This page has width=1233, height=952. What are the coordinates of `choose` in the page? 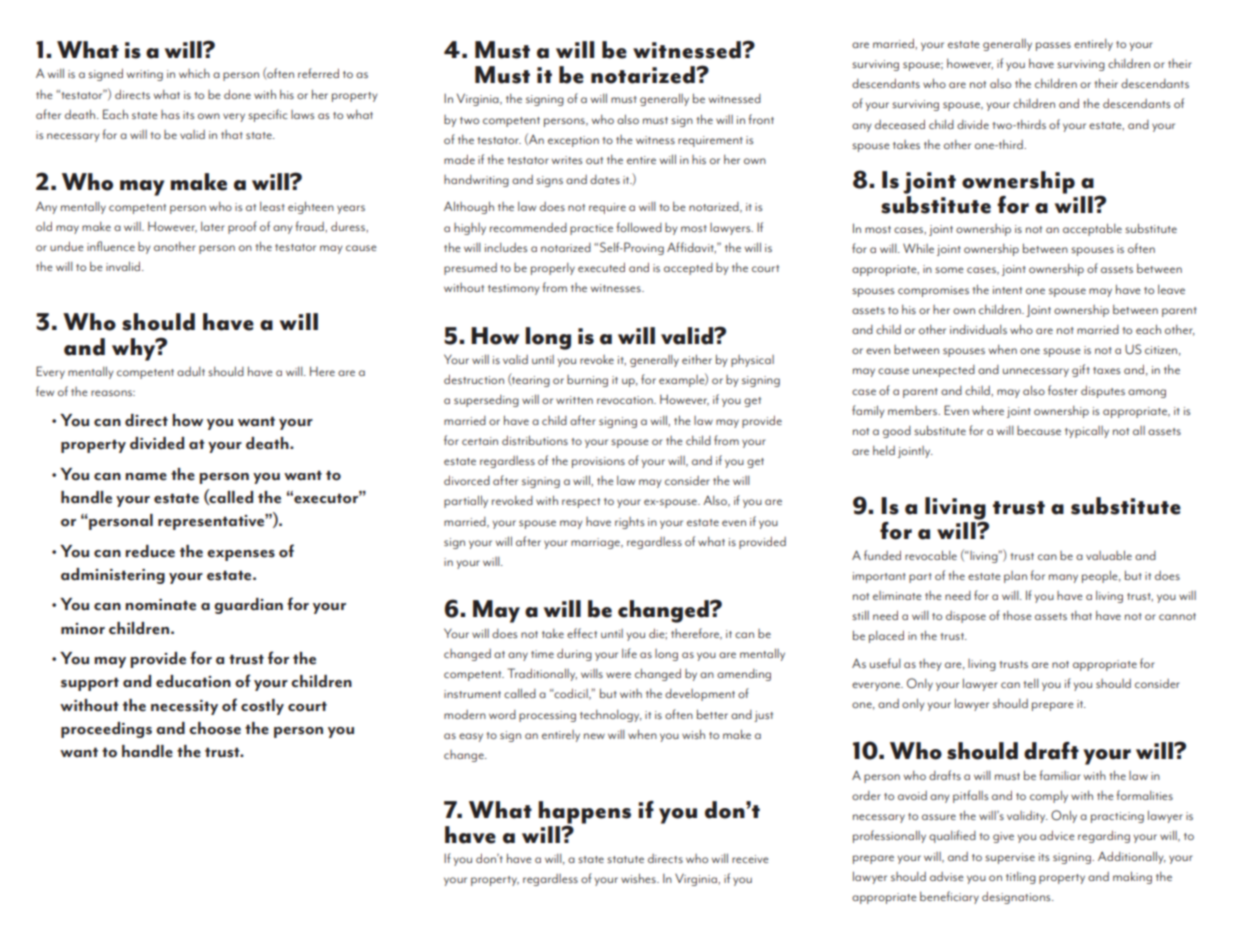 It's located at (215, 728).
